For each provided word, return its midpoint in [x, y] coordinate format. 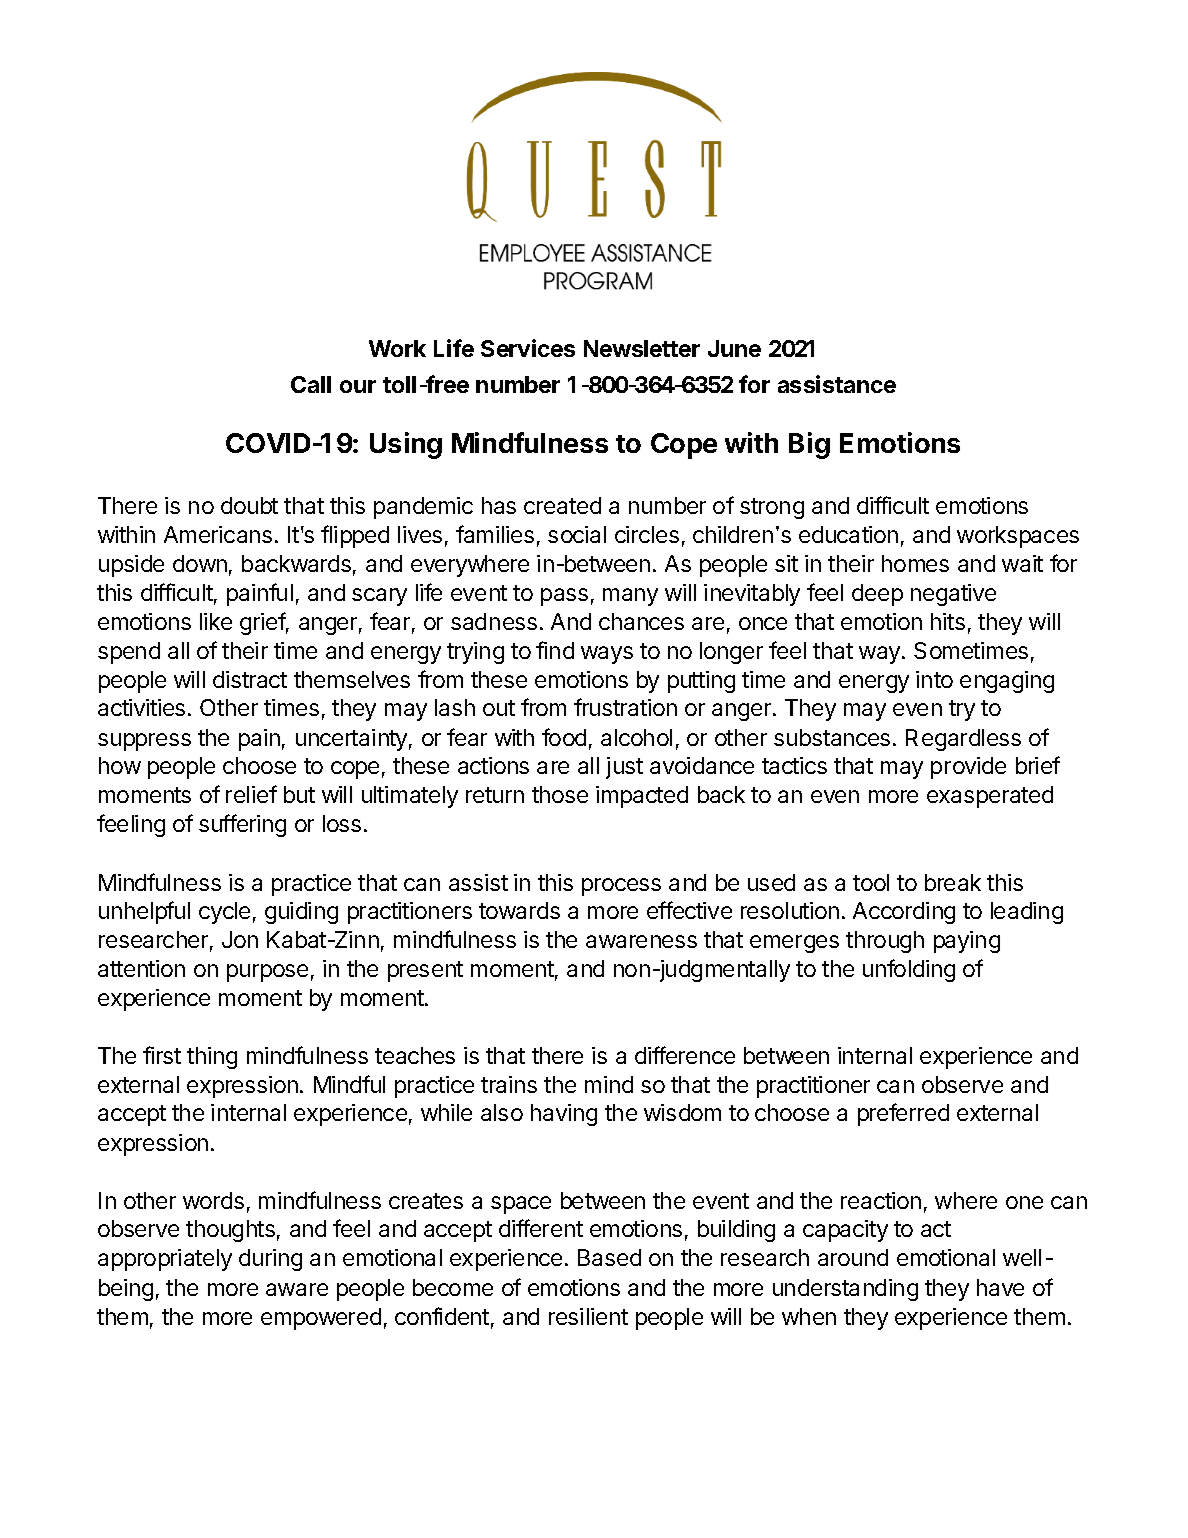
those [560, 794]
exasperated [990, 797]
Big [809, 445]
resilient [588, 1316]
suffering [242, 825]
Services [528, 348]
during [270, 1260]
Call [311, 384]
